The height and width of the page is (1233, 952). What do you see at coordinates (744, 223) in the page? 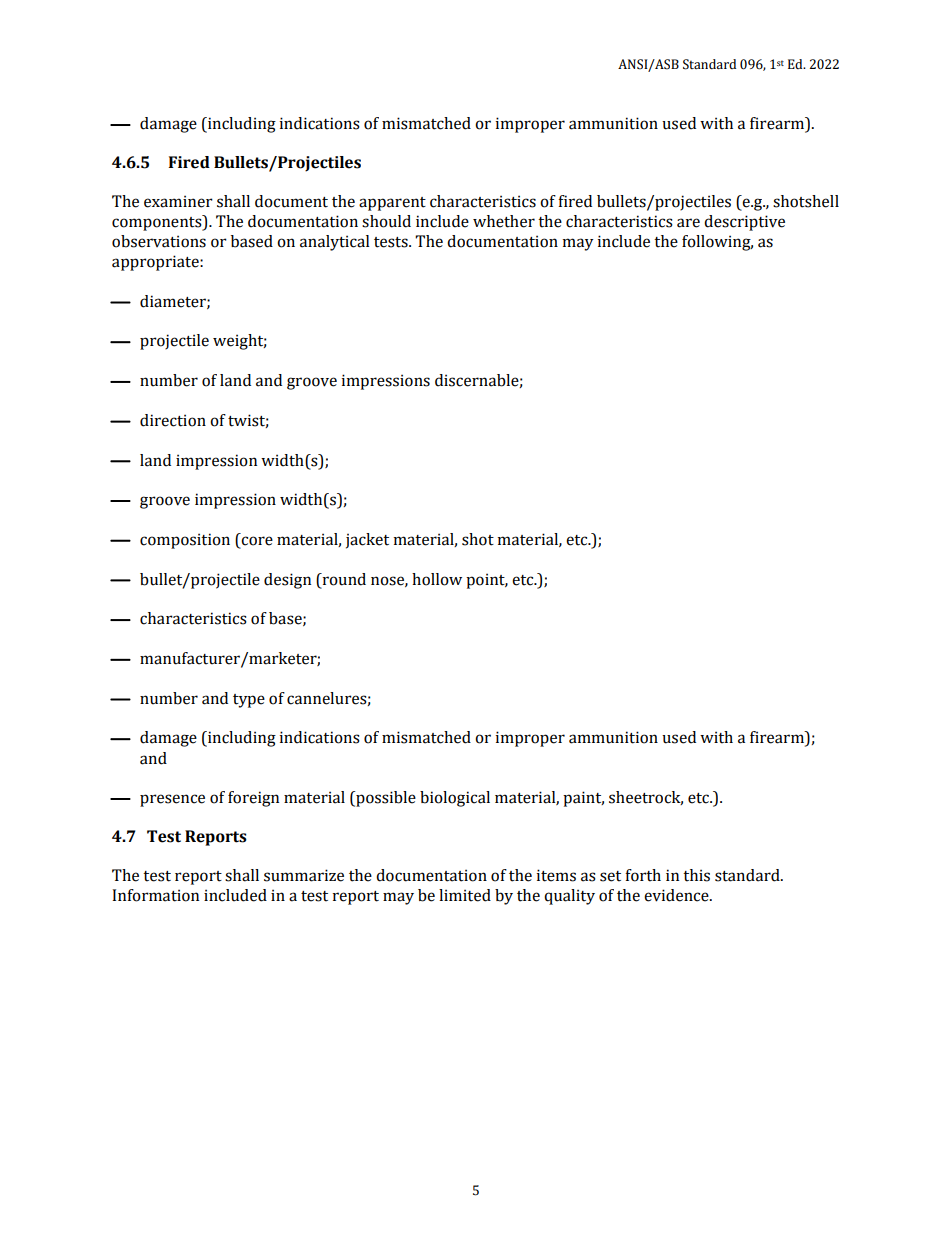
I see `descriptive` at bounding box center [744, 223].
